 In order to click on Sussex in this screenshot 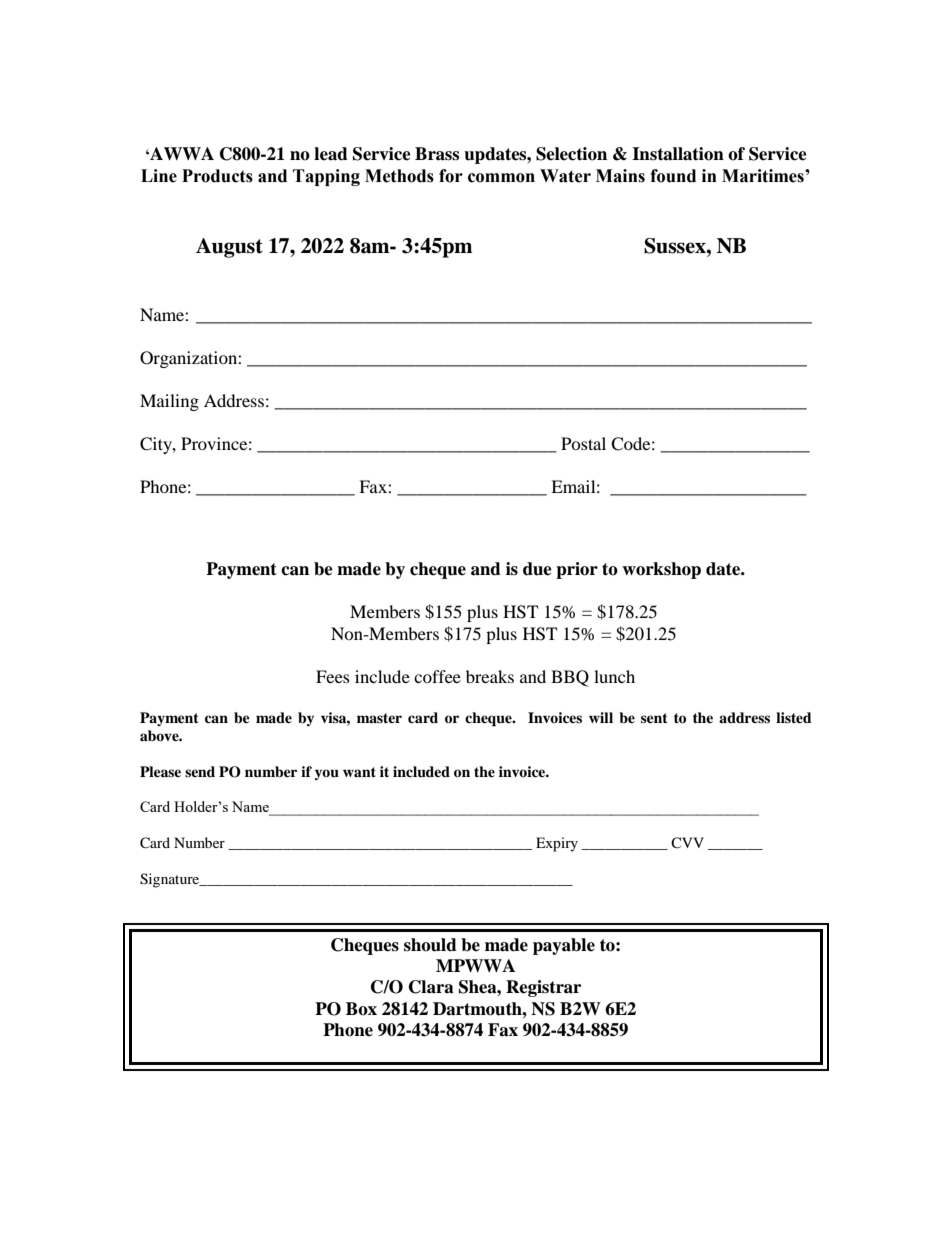, I will do `click(676, 246)`.
